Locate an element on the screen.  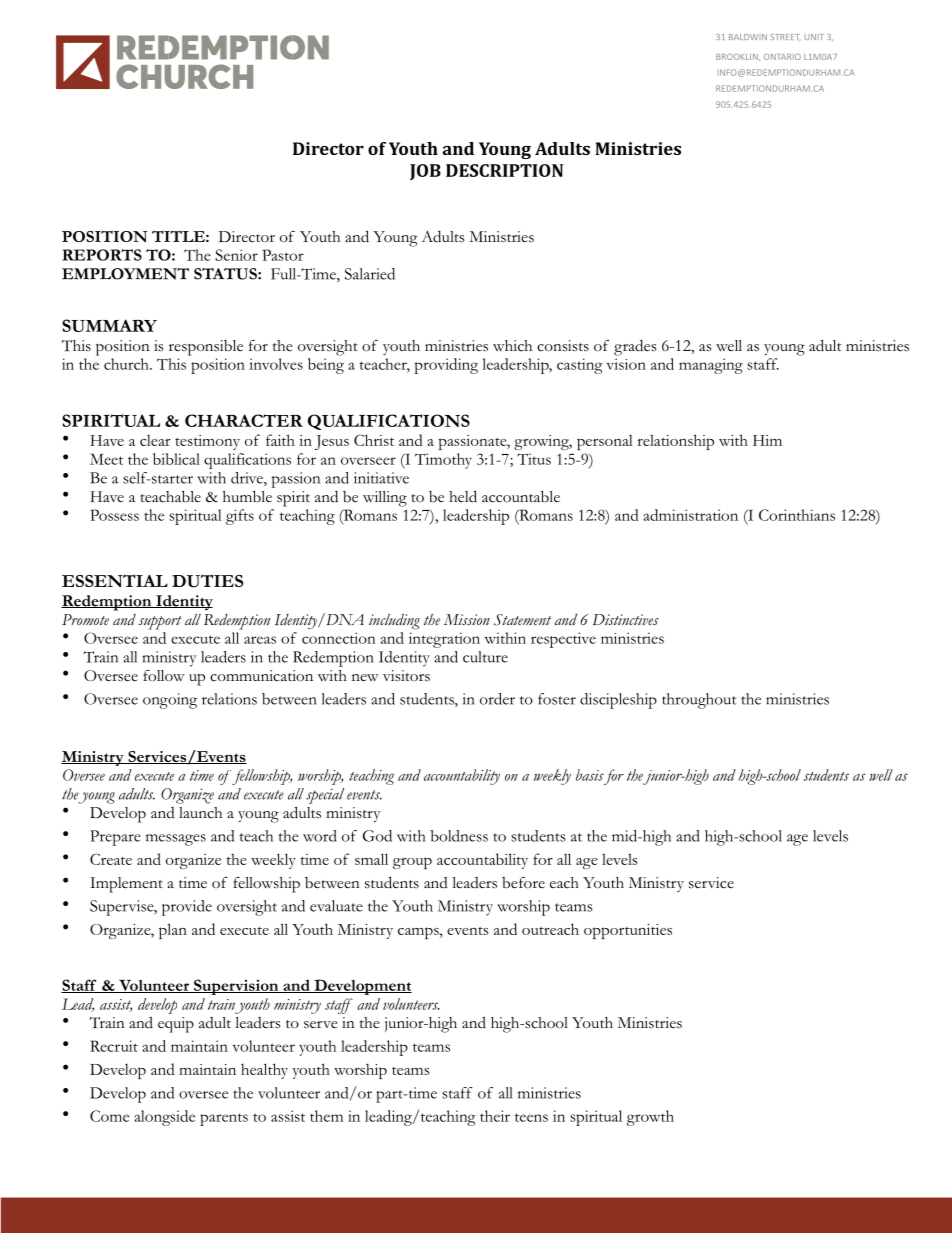
DUTIES is located at coordinates (207, 581).
